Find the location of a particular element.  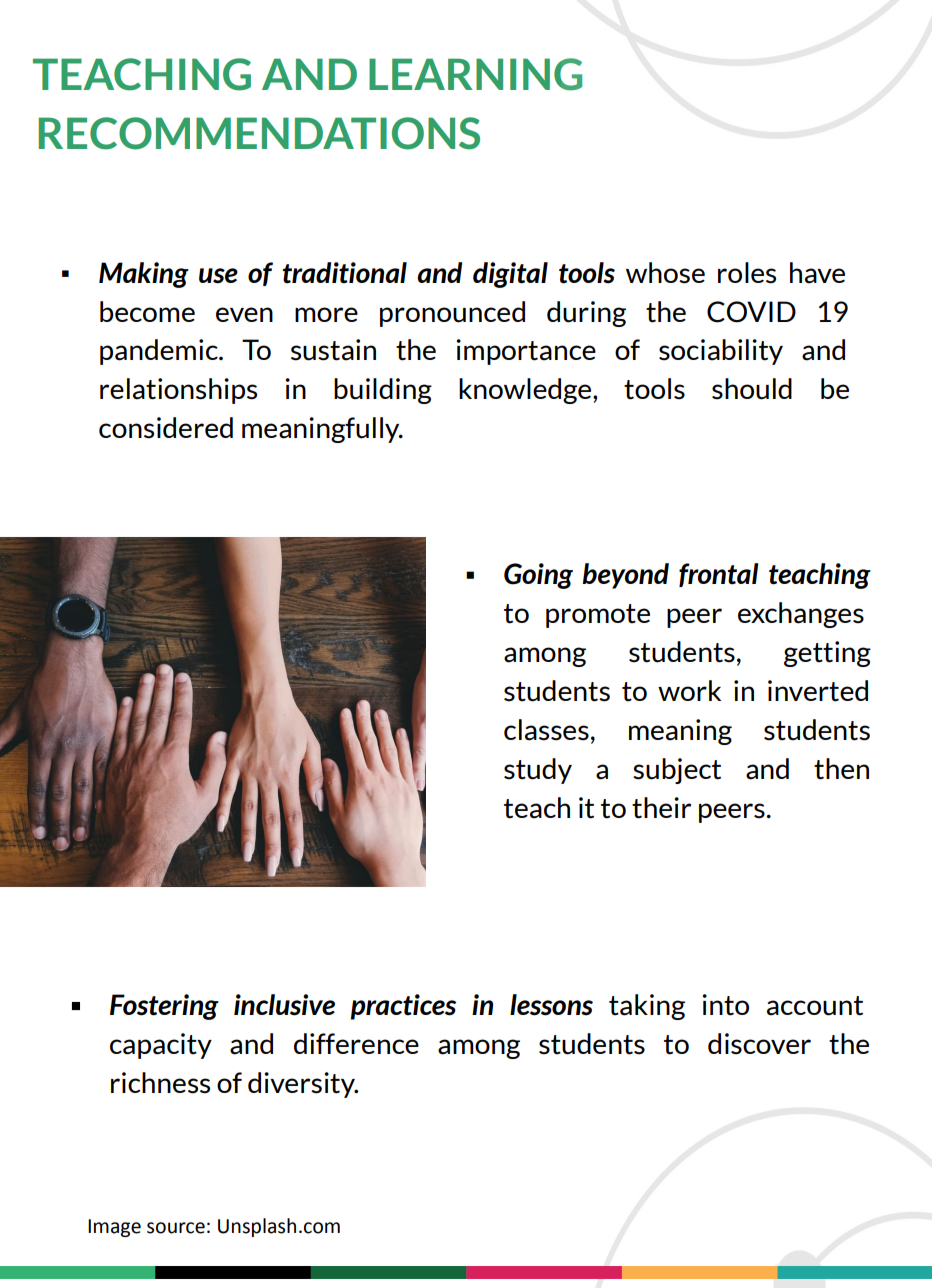

discover is located at coordinates (759, 1044).
